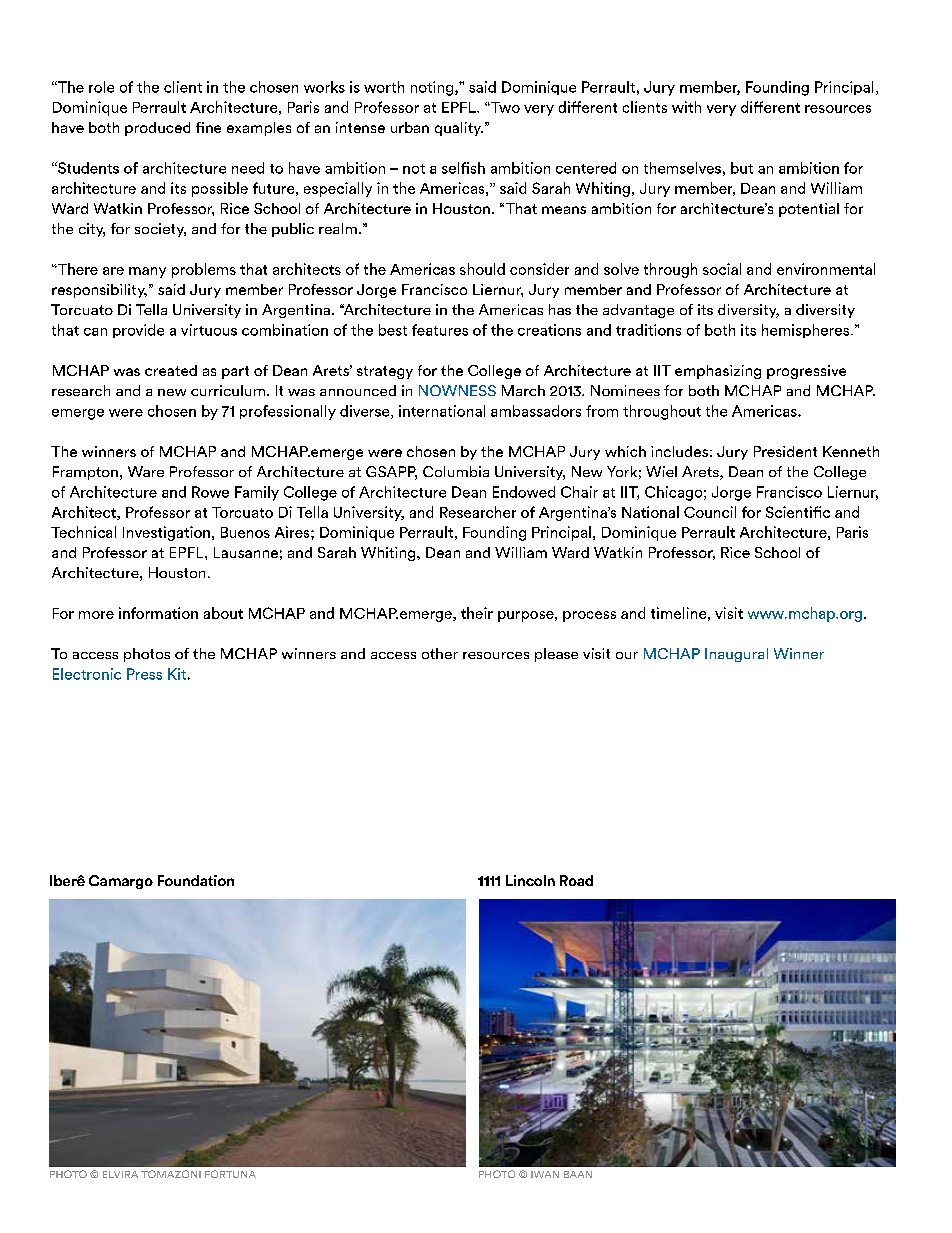  What do you see at coordinates (157, 129) in the screenshot?
I see `produced` at bounding box center [157, 129].
